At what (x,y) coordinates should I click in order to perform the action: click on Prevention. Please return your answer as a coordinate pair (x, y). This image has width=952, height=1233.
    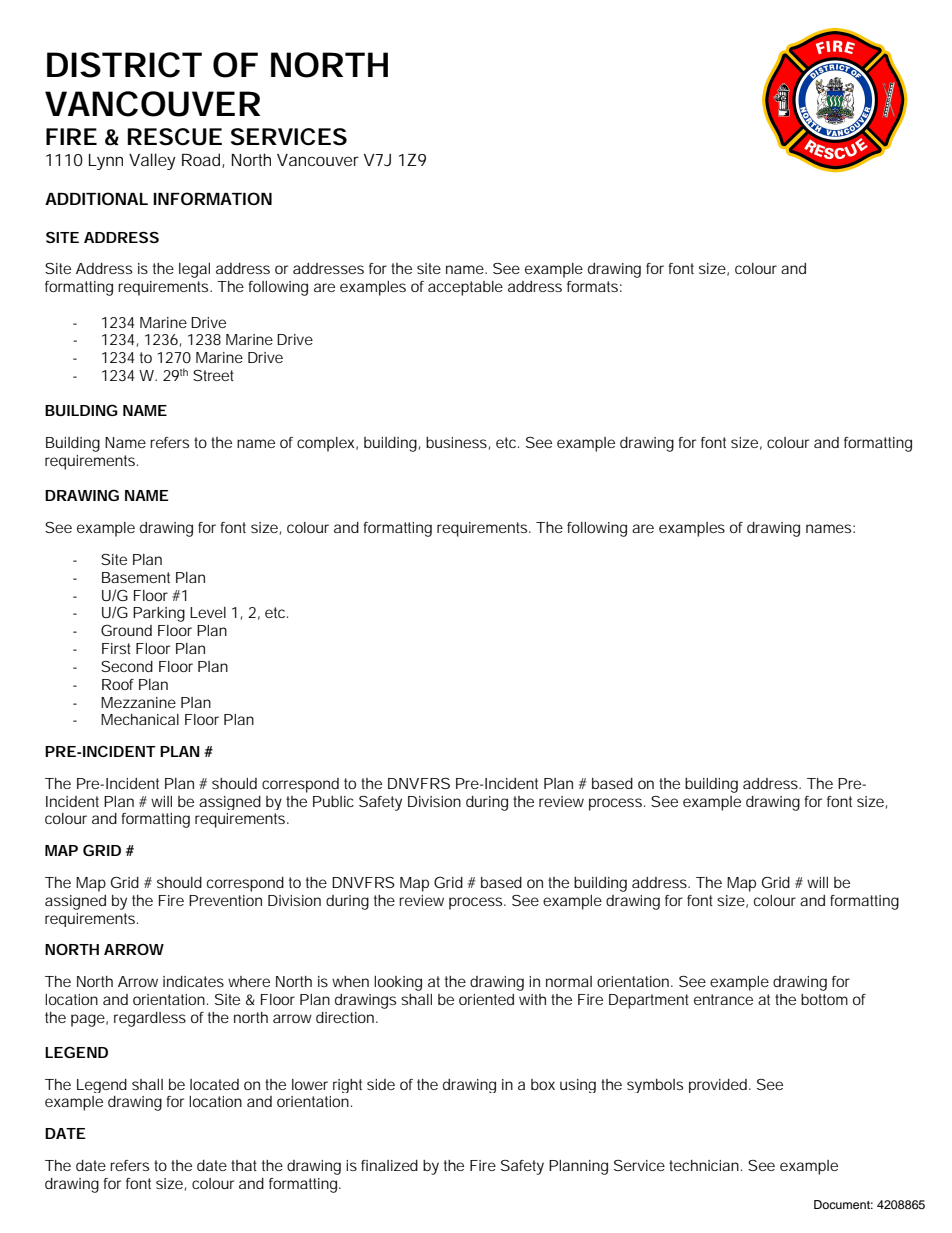
    Looking at the image, I should click on (225, 900).
